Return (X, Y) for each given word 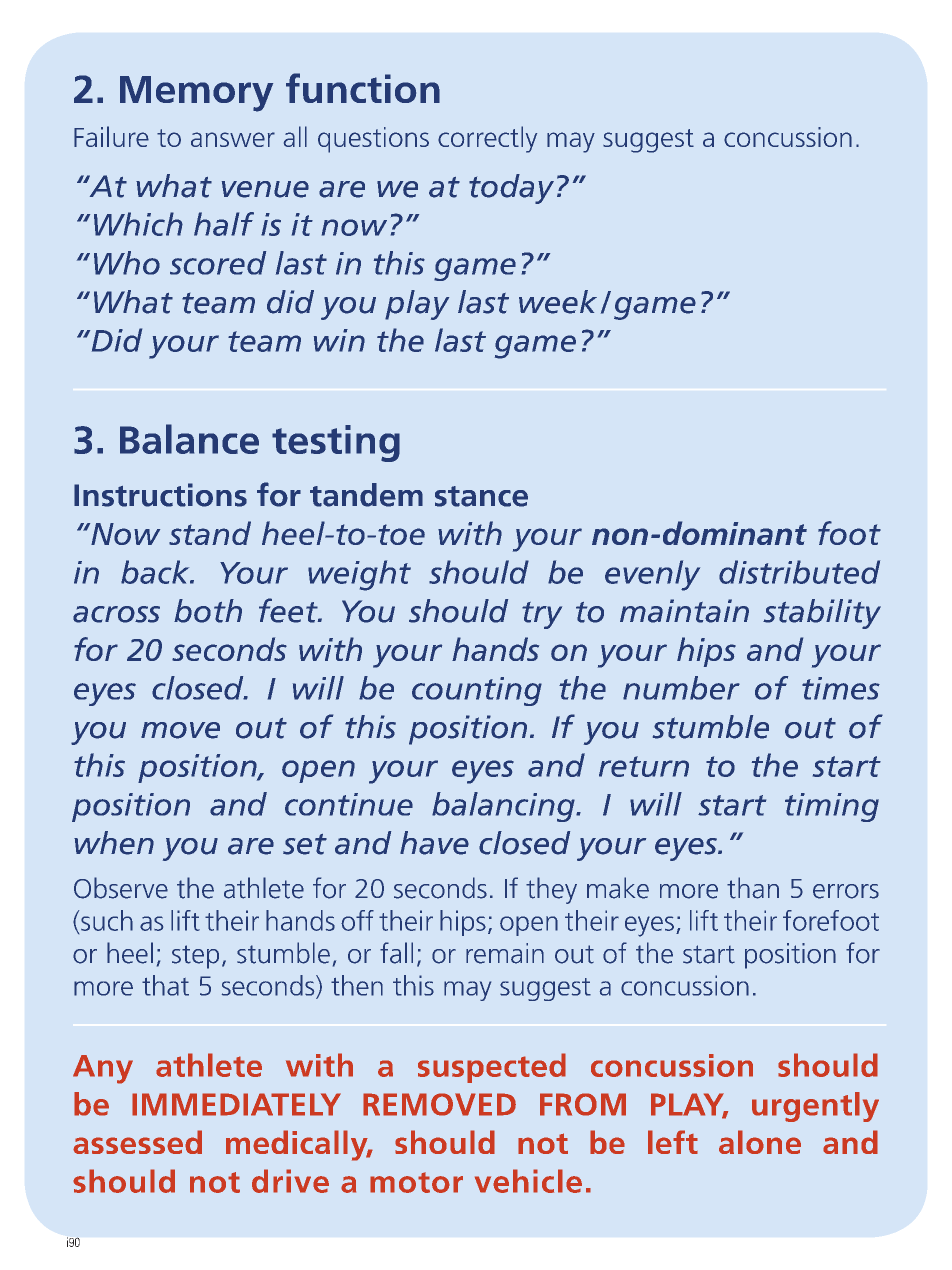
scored (218, 263)
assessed (137, 1142)
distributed (799, 572)
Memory (196, 94)
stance (481, 496)
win (339, 340)
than (753, 888)
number (681, 688)
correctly (487, 139)
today (511, 189)
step (195, 957)
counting (477, 691)
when (114, 843)
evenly (652, 575)
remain (505, 953)
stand (210, 533)
